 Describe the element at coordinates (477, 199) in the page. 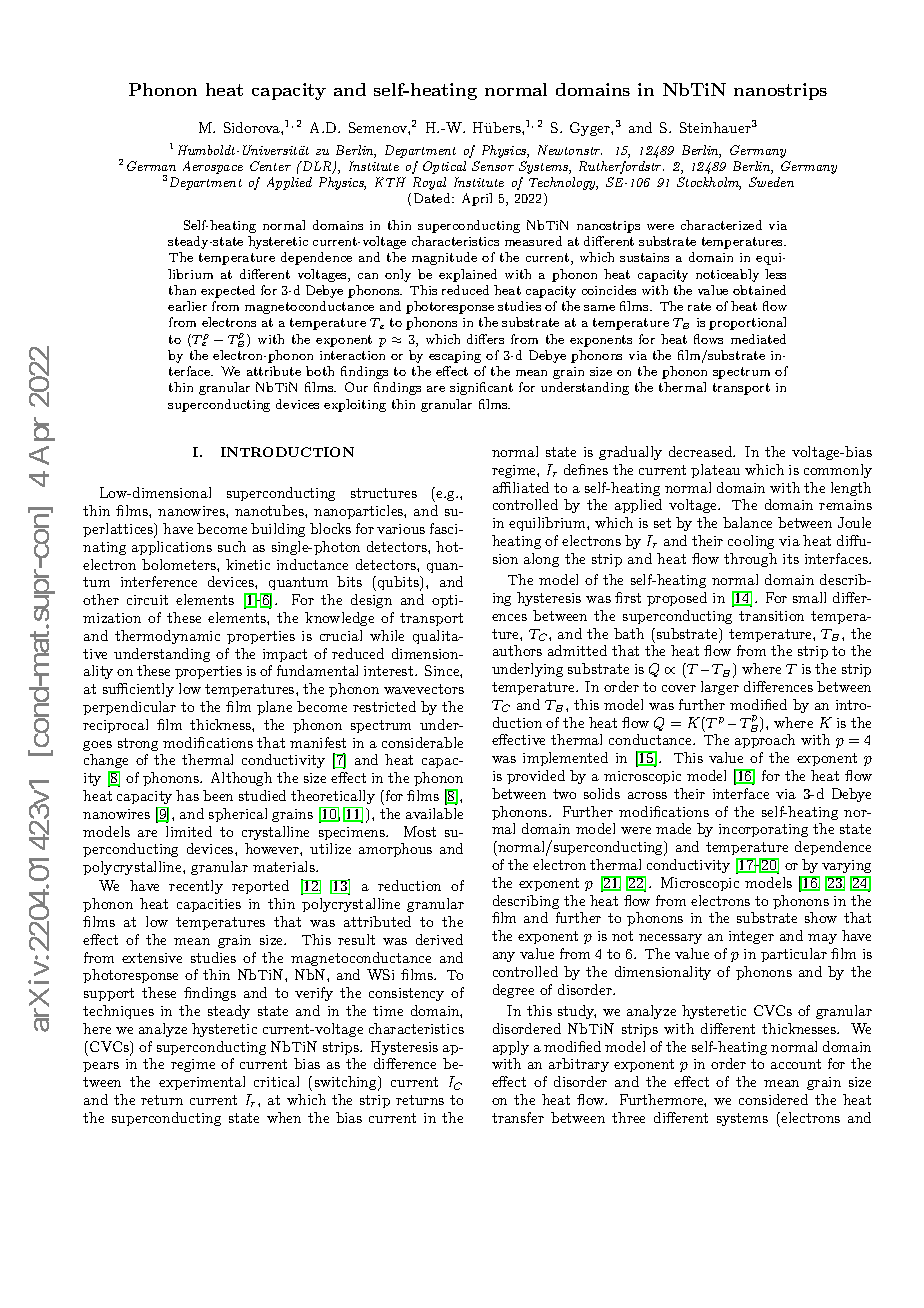

I see `April` at that location.
